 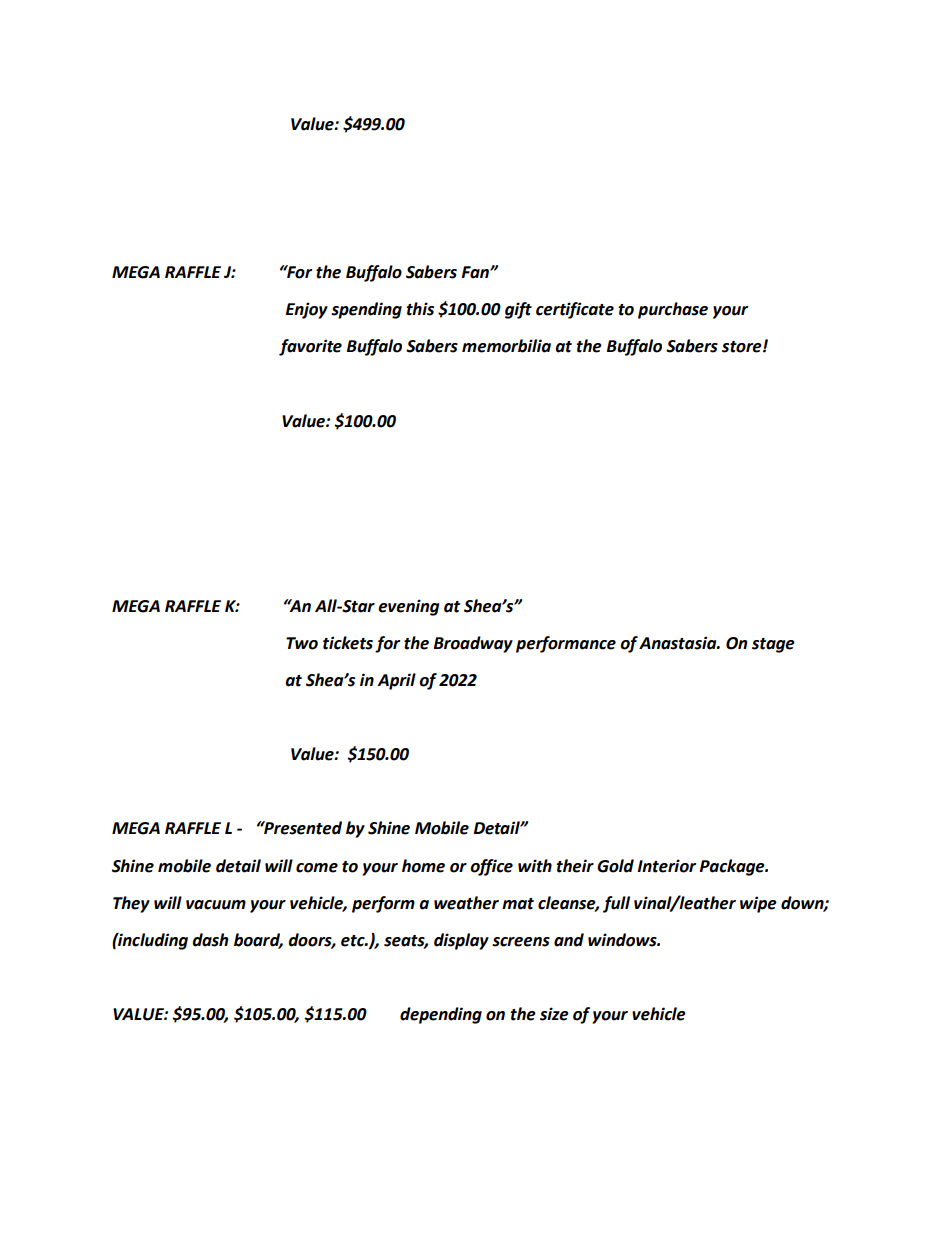 What do you see at coordinates (420, 309) in the image?
I see `this` at bounding box center [420, 309].
